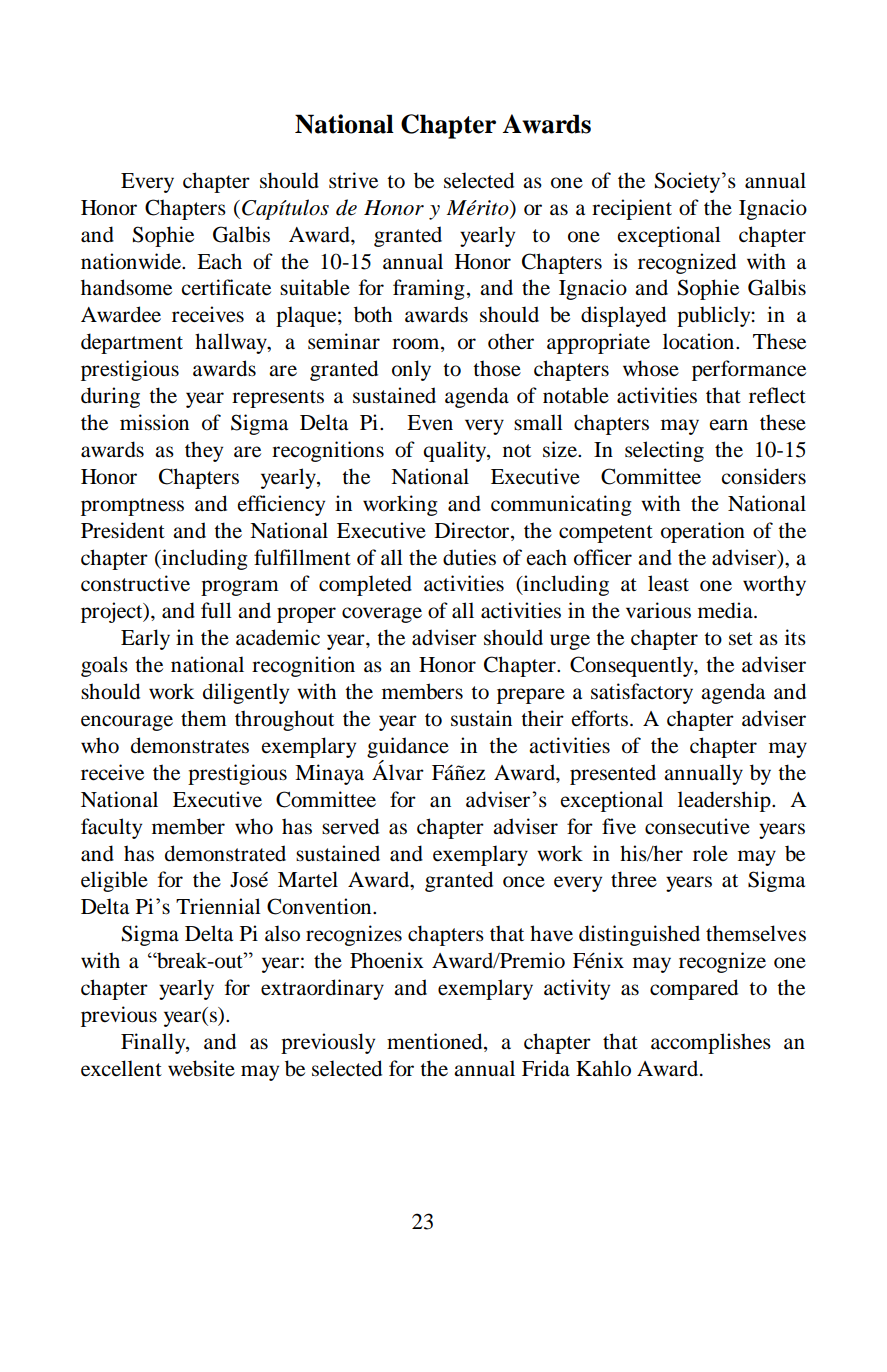 Image resolution: width=887 pixels, height=1372 pixels. What do you see at coordinates (436, 1042) in the screenshot?
I see `mentioned` at bounding box center [436, 1042].
